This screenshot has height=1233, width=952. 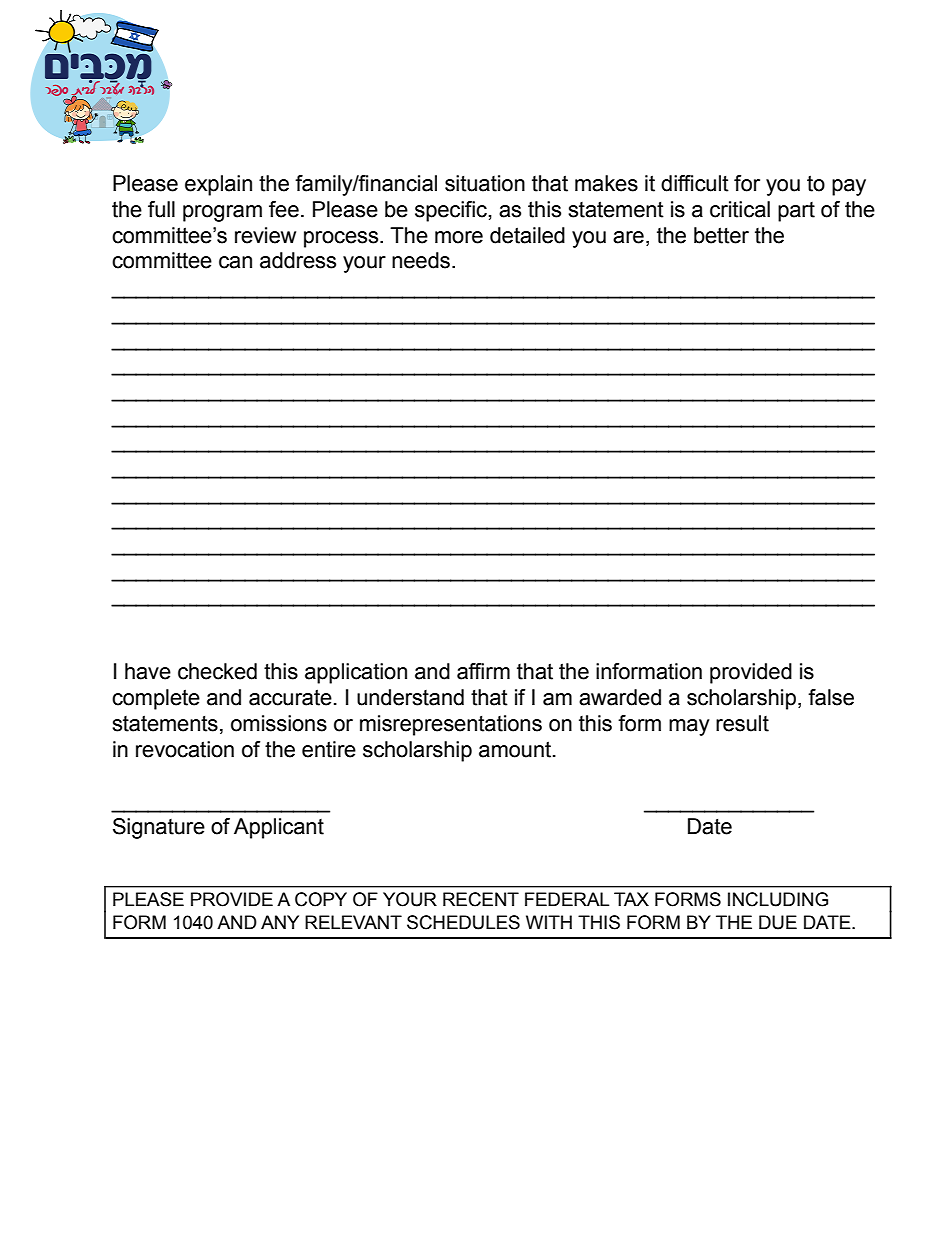 What do you see at coordinates (481, 899) in the screenshot?
I see `RECENT` at bounding box center [481, 899].
